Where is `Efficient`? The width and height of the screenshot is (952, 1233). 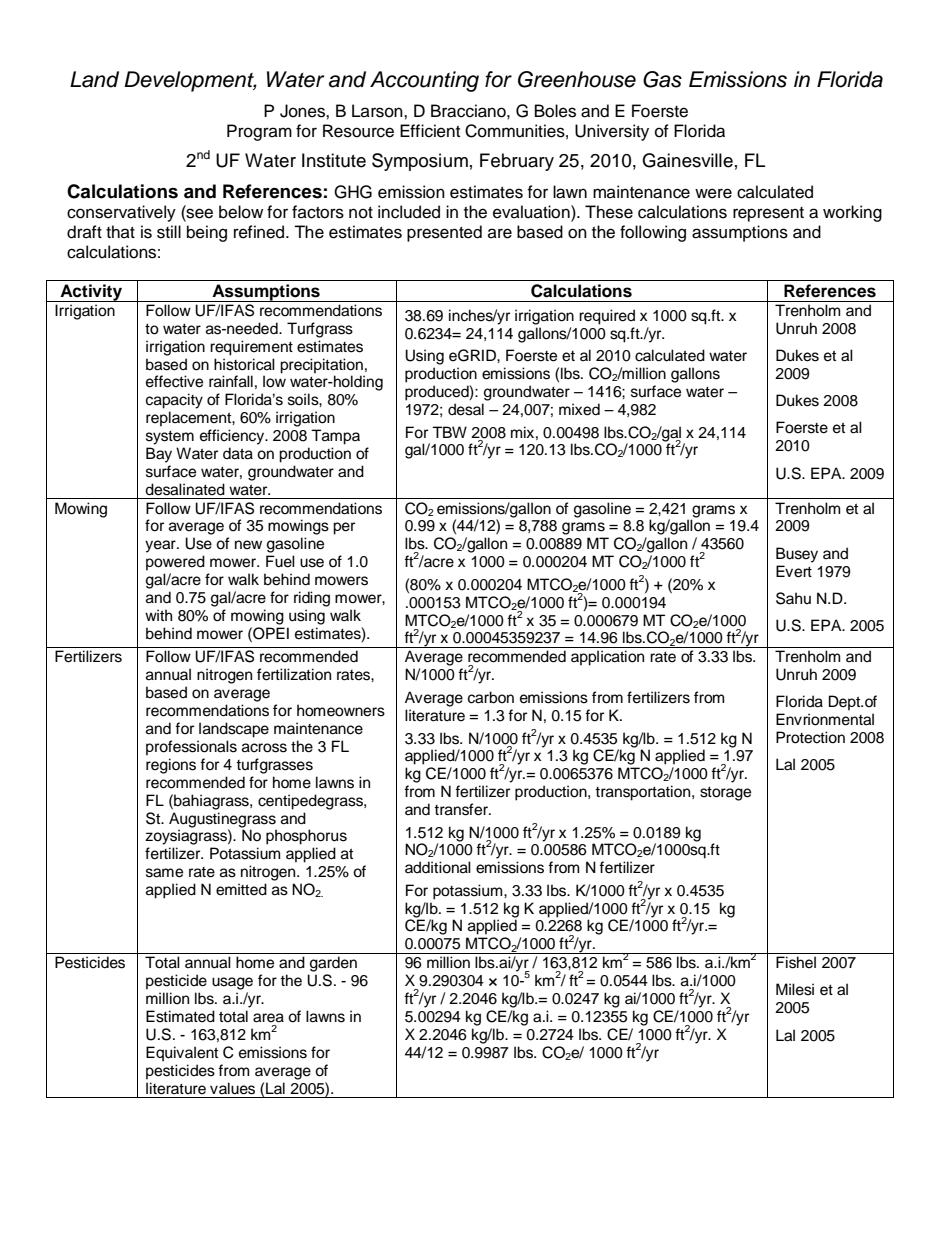 Efficient is located at coordinates (430, 131).
